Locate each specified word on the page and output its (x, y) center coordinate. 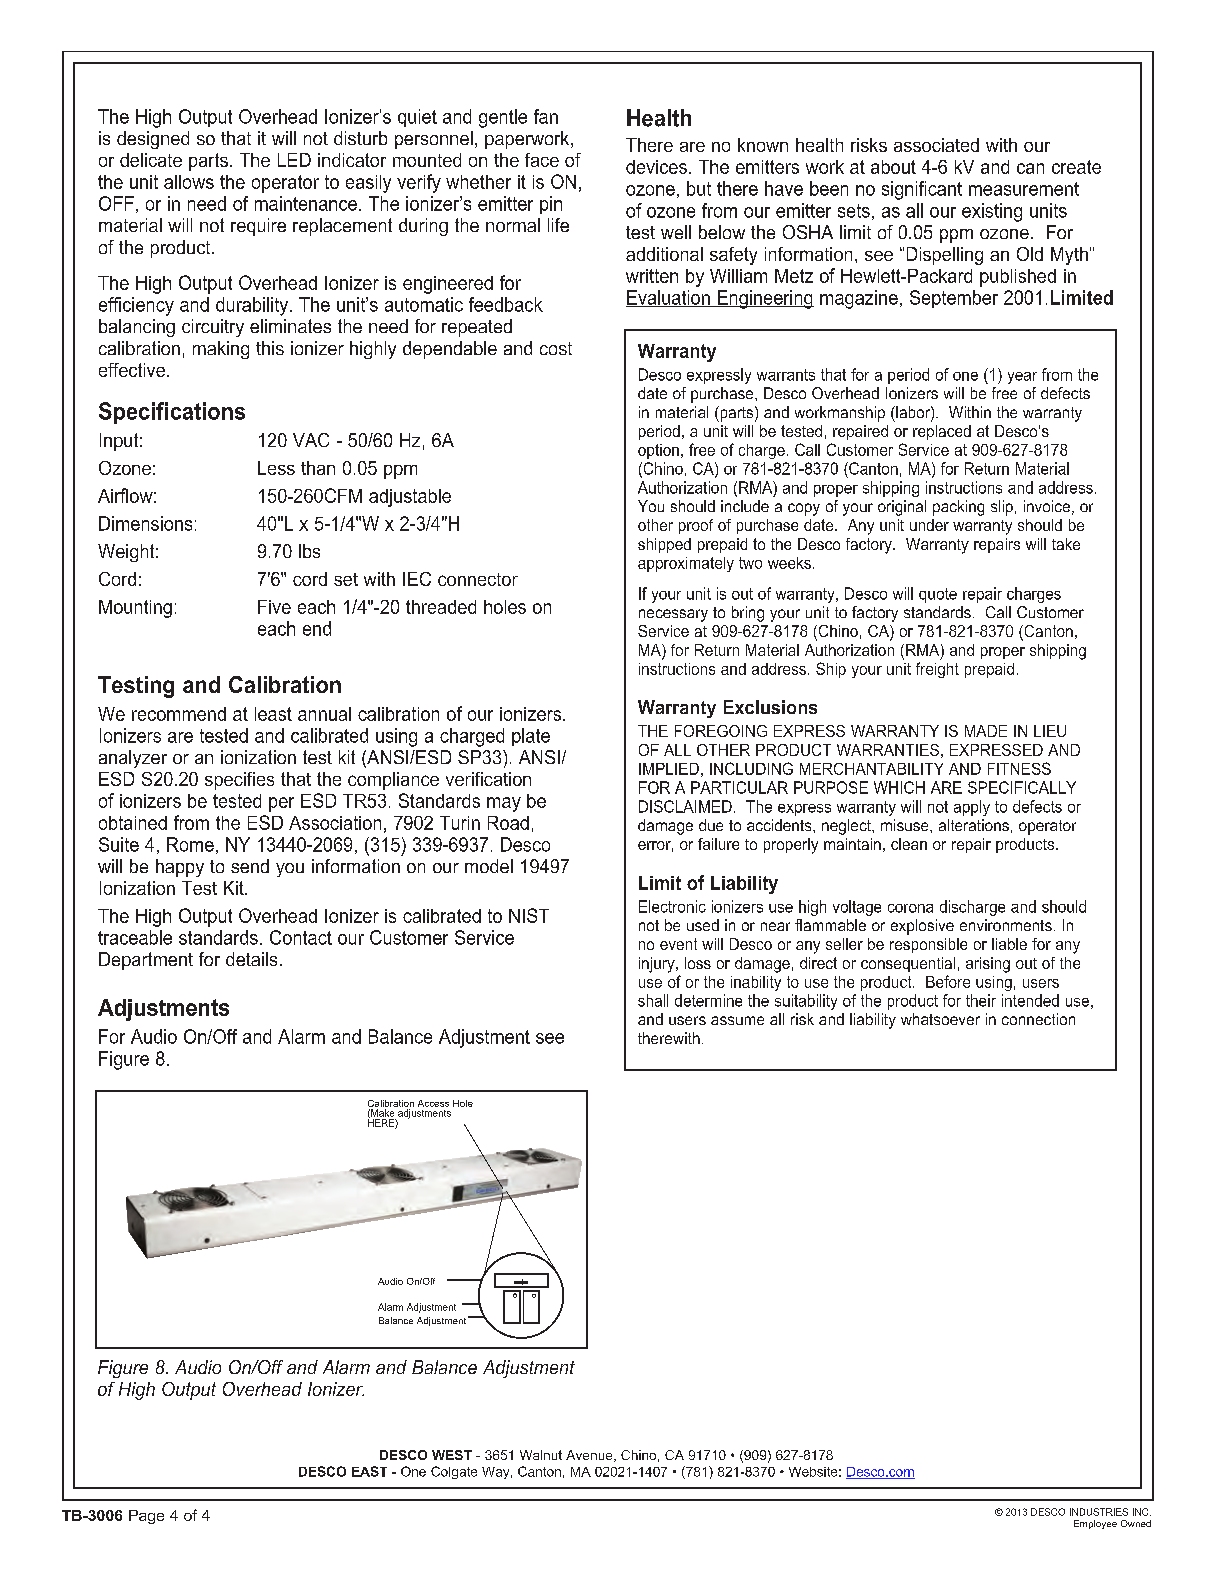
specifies (239, 781)
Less (276, 468)
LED (294, 160)
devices (656, 167)
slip (1002, 508)
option (658, 451)
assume (737, 1020)
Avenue (590, 1456)
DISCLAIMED (685, 806)
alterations (974, 825)
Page (146, 1517)
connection (1038, 1019)
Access (433, 1103)
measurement (1024, 189)
